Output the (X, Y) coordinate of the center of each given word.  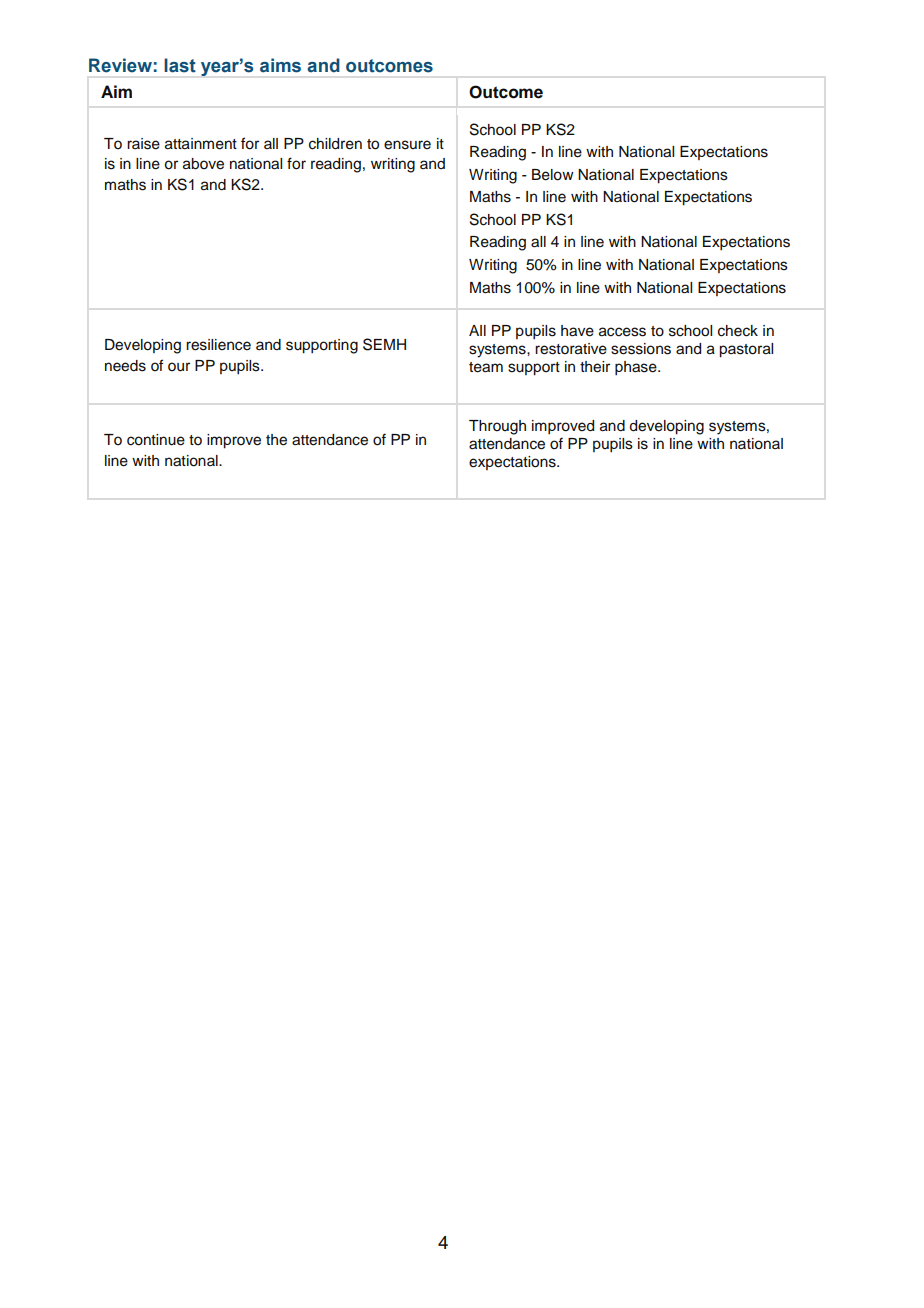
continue (156, 440)
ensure (407, 145)
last (180, 65)
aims (280, 65)
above (203, 164)
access (622, 332)
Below (553, 175)
